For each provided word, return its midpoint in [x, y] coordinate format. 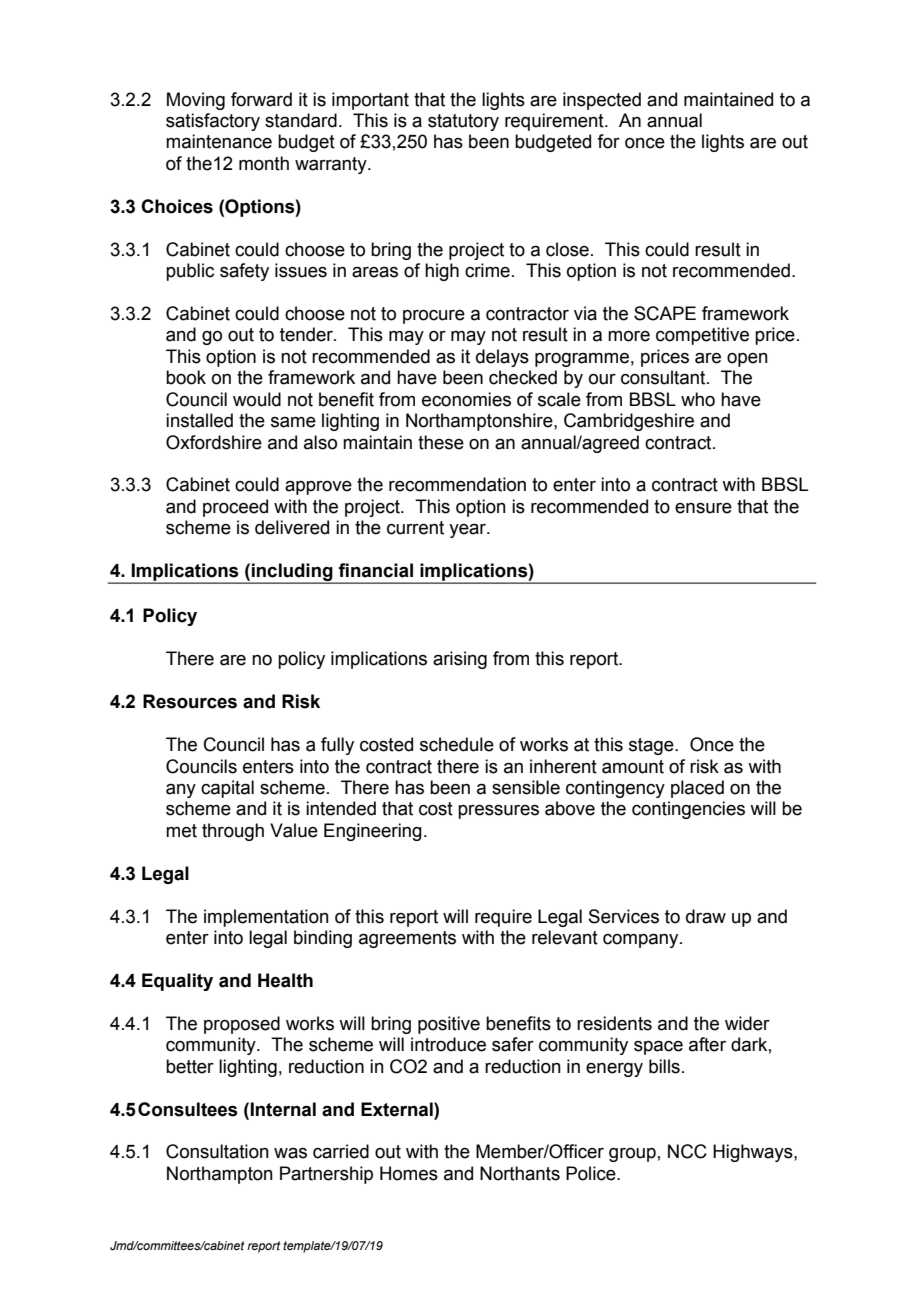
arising [460, 660]
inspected [602, 101]
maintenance [219, 141]
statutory [463, 122]
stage [652, 746]
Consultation [217, 1151]
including [292, 573]
